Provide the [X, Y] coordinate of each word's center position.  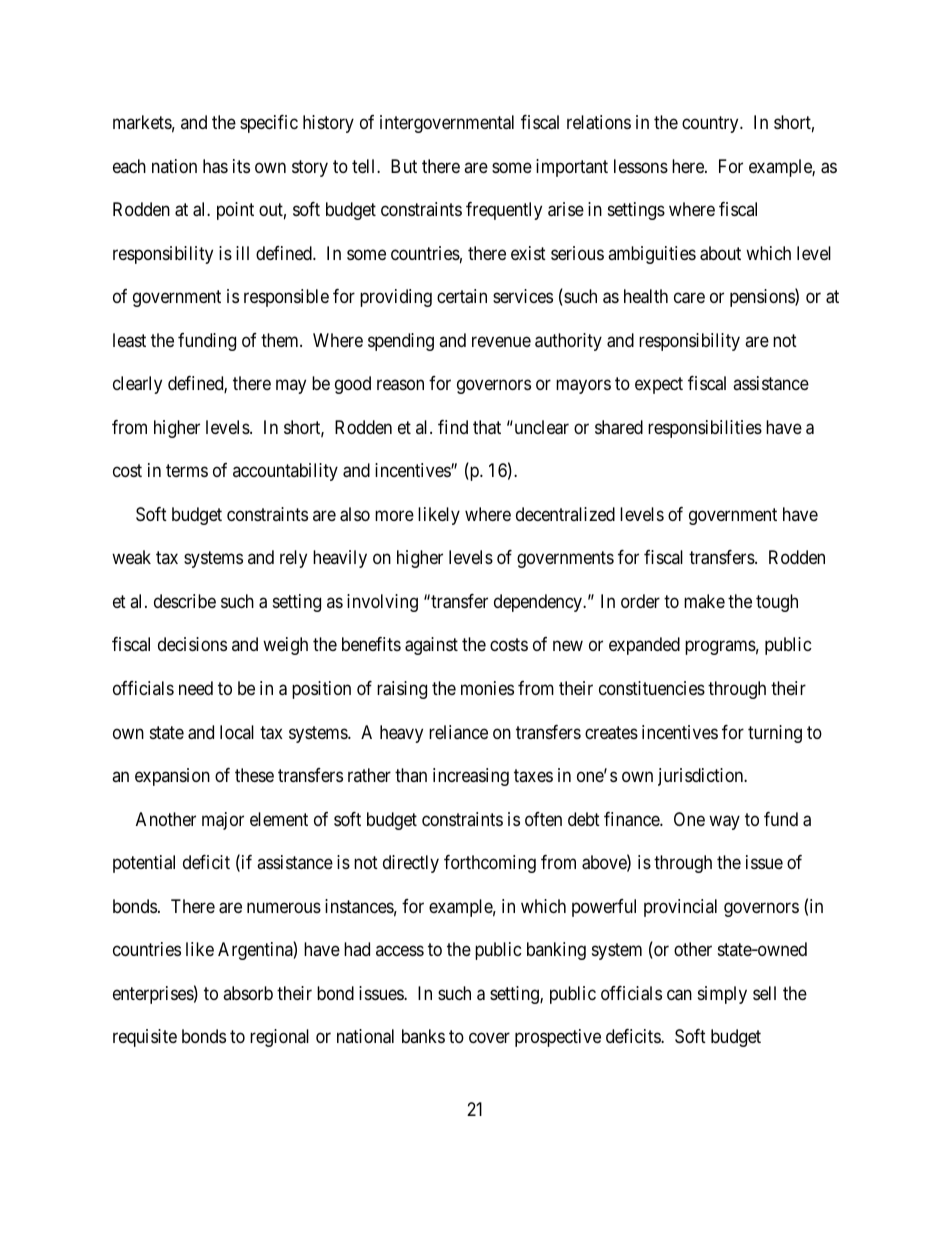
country [711, 124]
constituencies [652, 688]
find [453, 427]
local [237, 732]
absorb [248, 993]
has [215, 166]
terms [187, 471]
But [404, 166]
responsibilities [705, 429]
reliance [458, 732]
